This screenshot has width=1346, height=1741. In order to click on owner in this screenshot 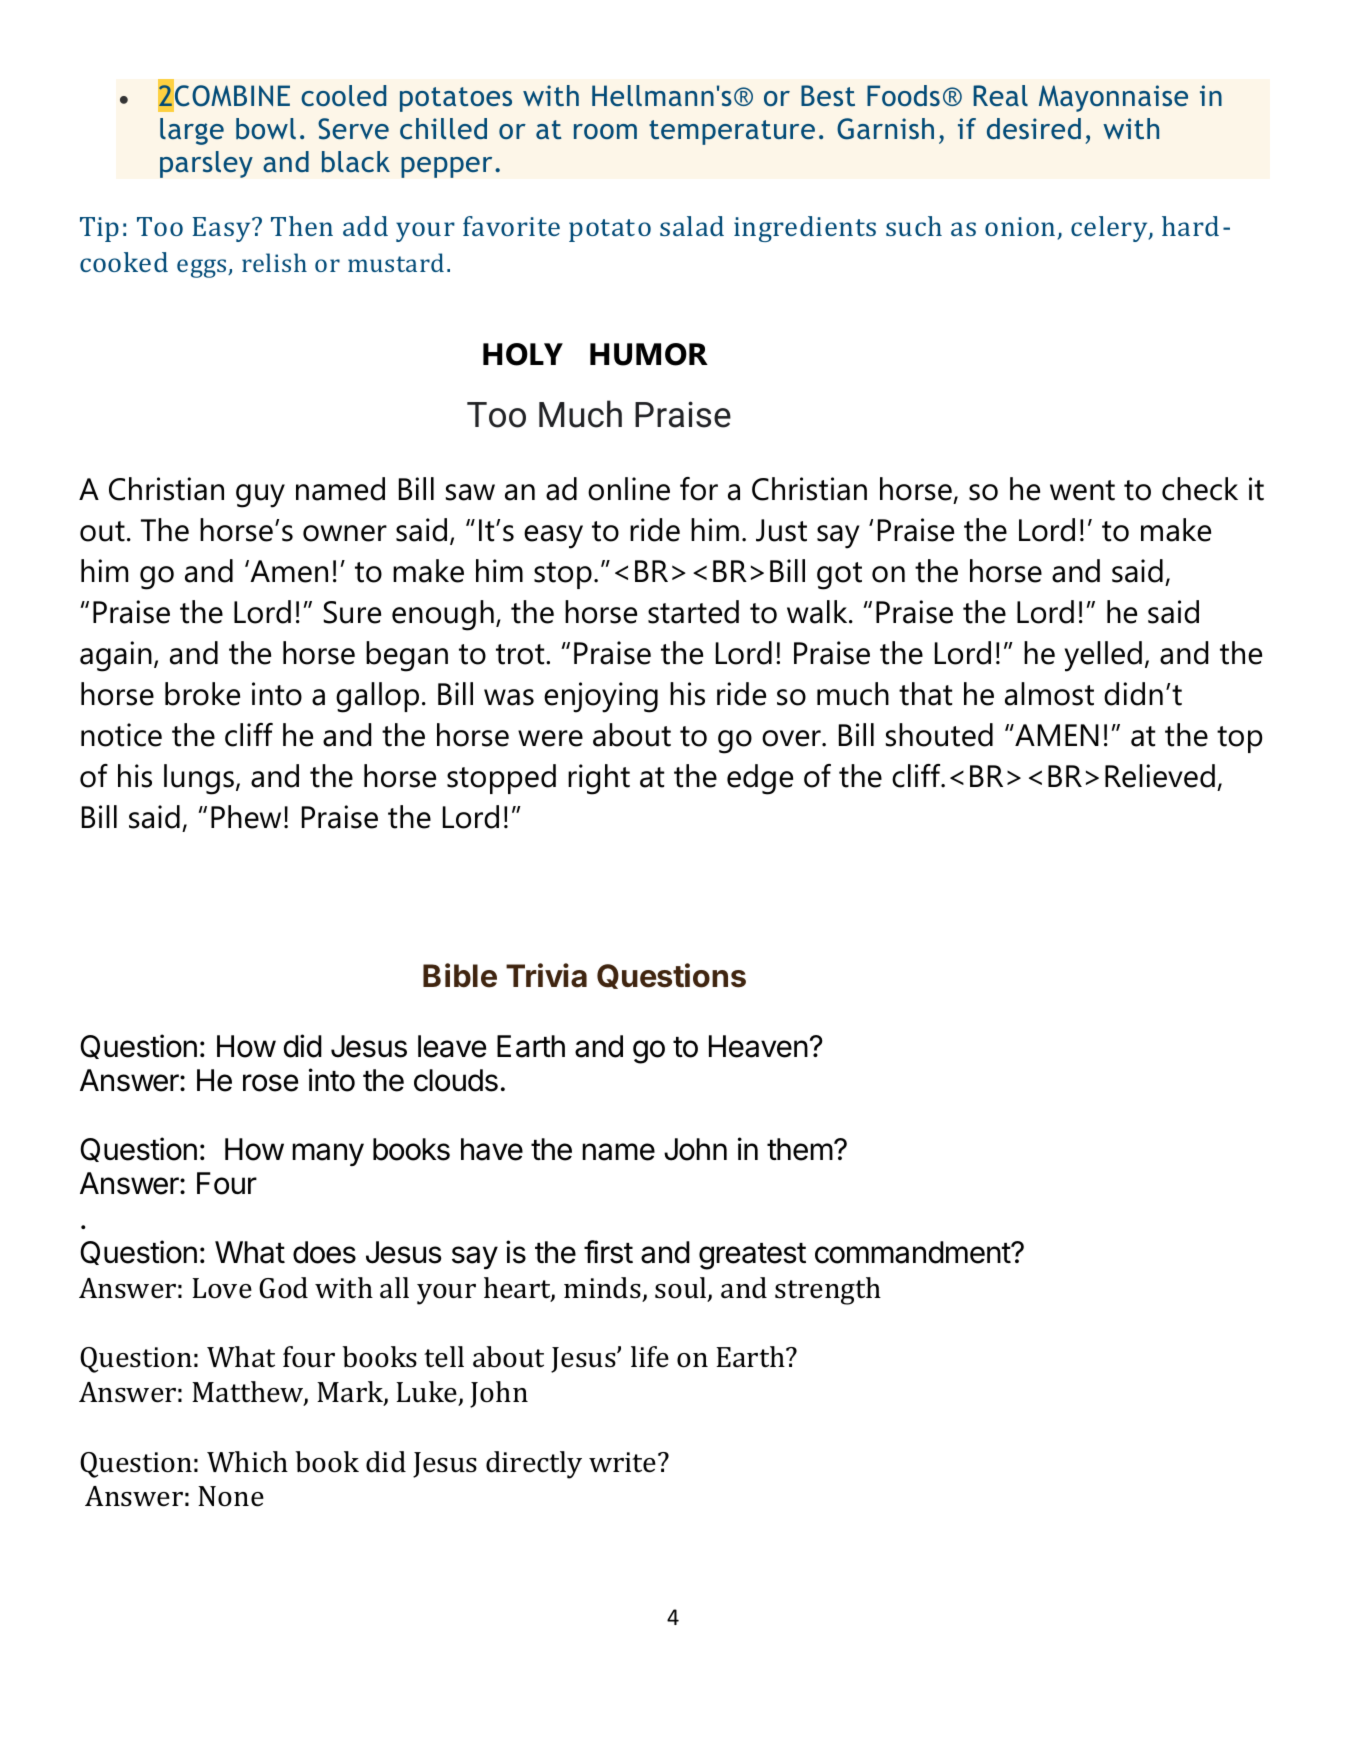, I will do `click(345, 533)`.
